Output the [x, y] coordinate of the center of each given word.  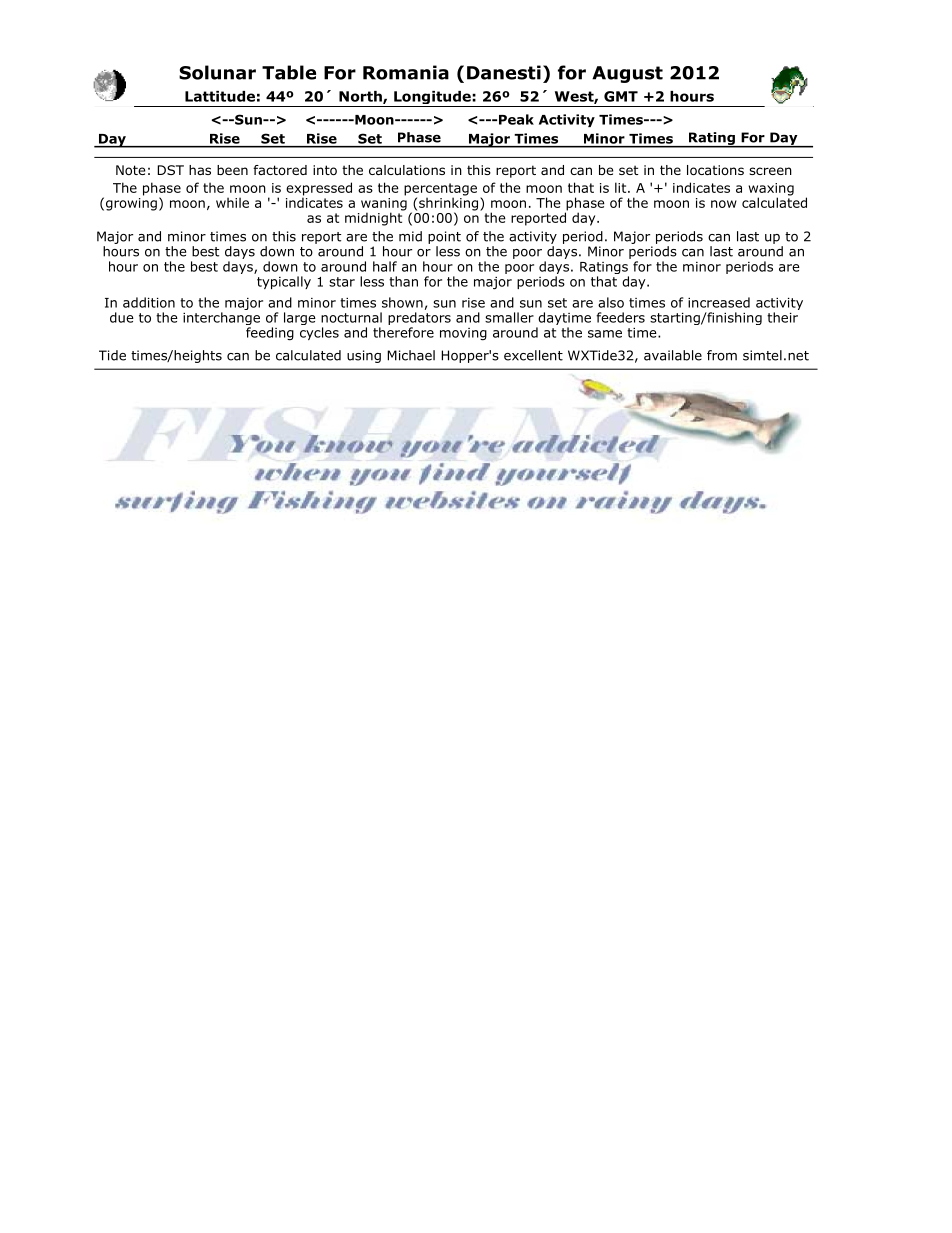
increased [719, 302]
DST [170, 170]
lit [622, 187]
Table [289, 72]
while [232, 202]
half [385, 266]
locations [715, 170]
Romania [406, 72]
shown [402, 302]
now [724, 204]
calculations [407, 170]
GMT [621, 96]
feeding [270, 334]
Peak [516, 119]
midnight [375, 218]
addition [149, 302]
